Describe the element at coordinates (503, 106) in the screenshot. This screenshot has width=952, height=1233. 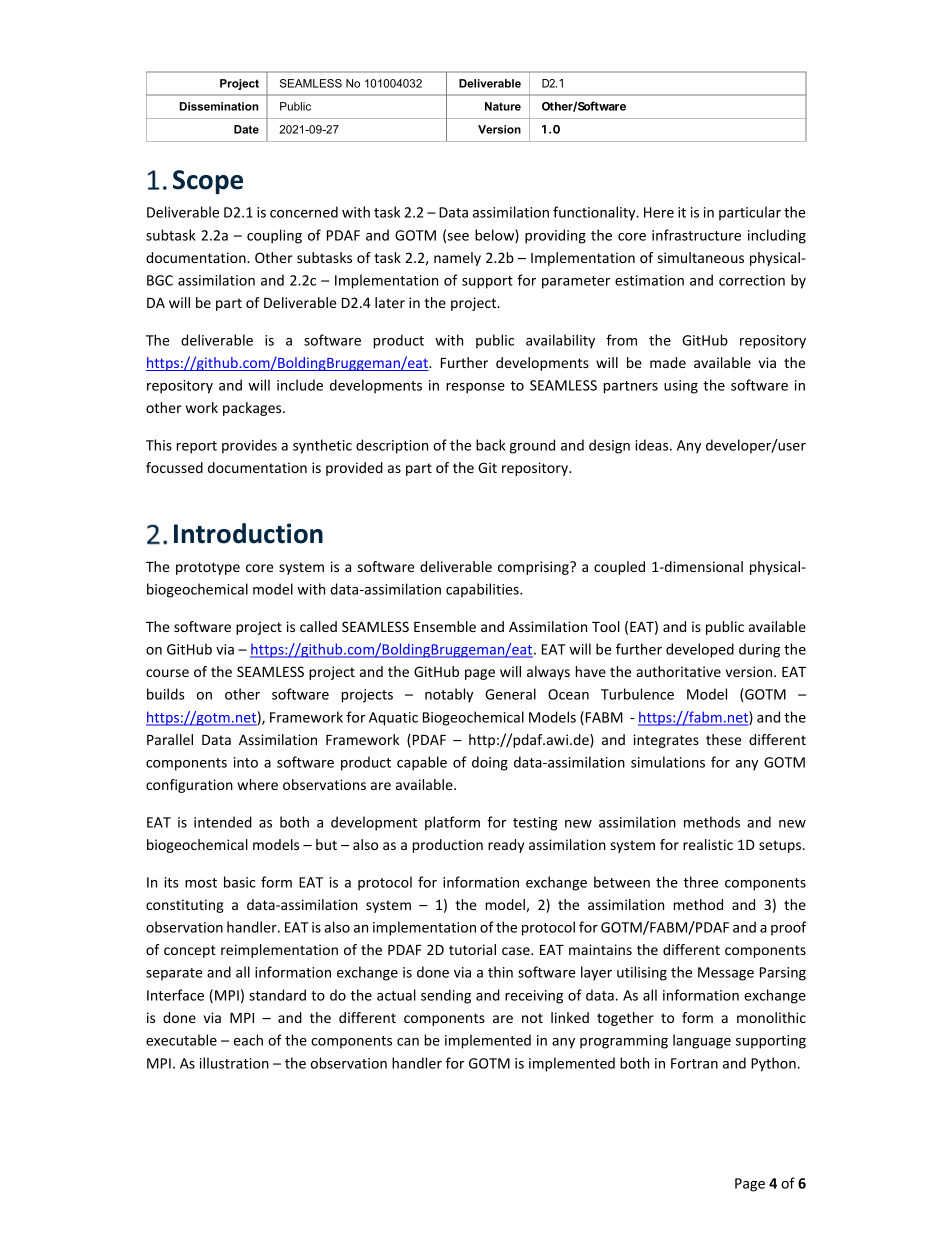
I see `Nature` at that location.
